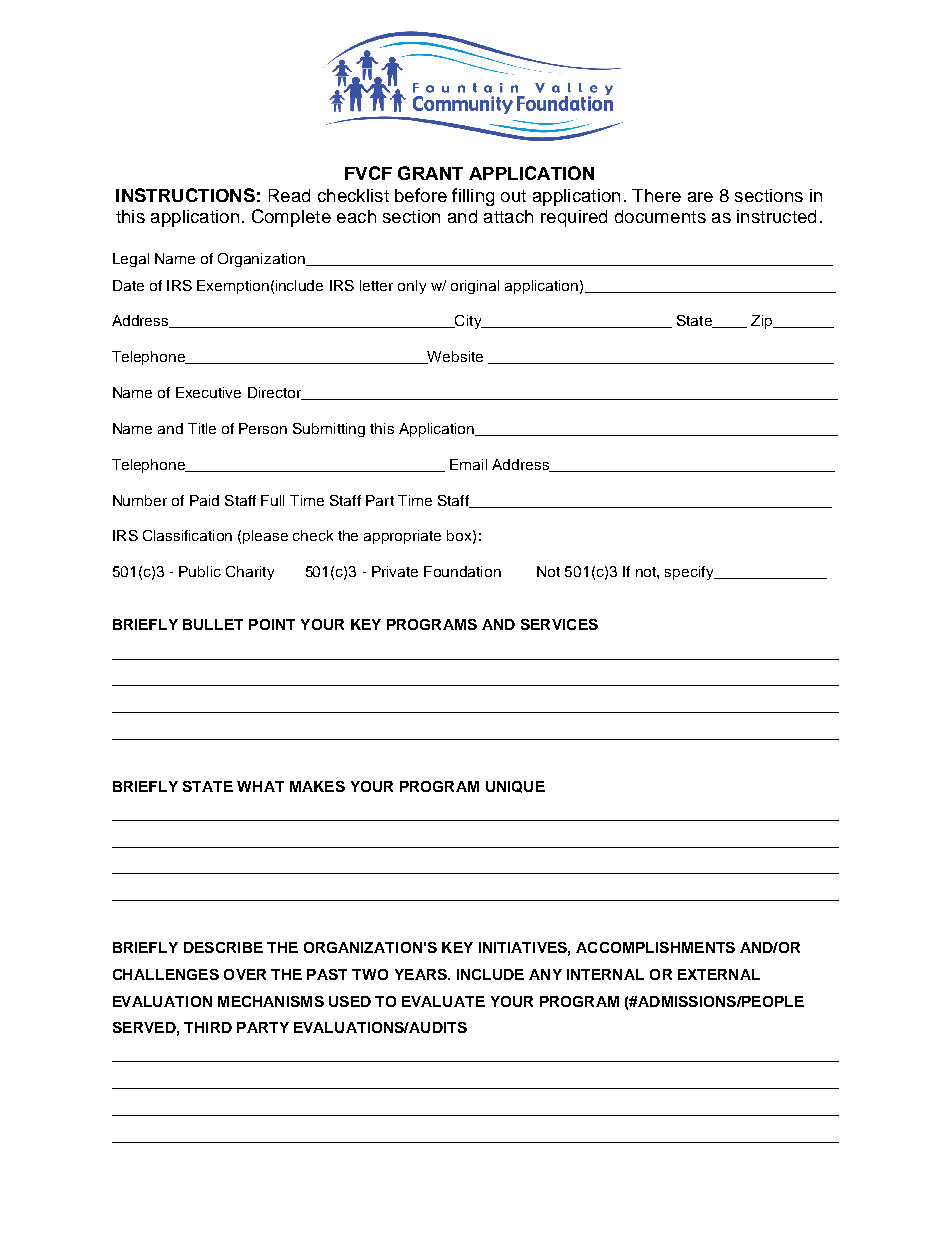  What do you see at coordinates (719, 974) in the screenshot?
I see `EXTERNAL` at bounding box center [719, 974].
